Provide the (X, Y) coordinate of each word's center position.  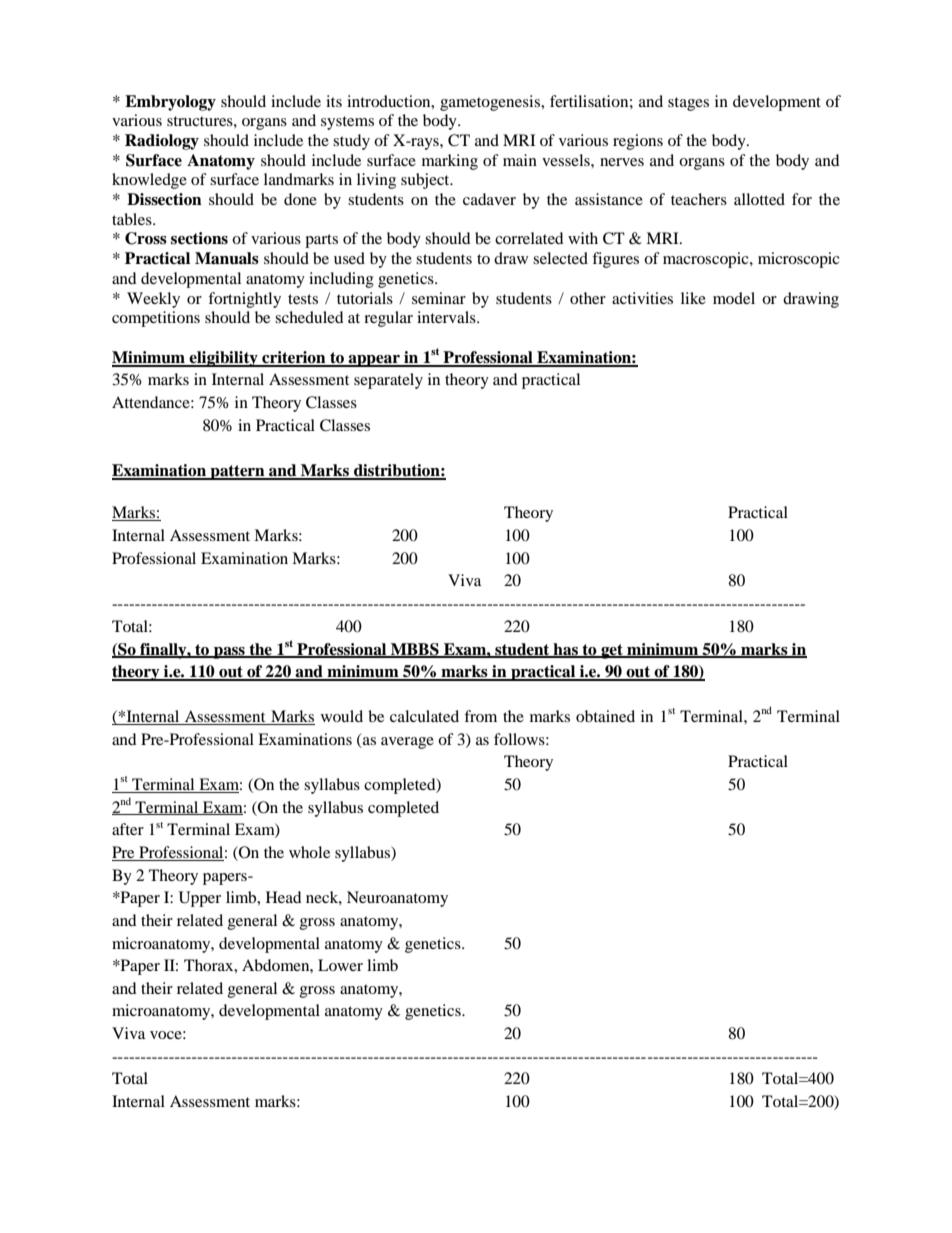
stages (688, 104)
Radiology (162, 142)
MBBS (415, 650)
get (612, 651)
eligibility (224, 359)
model (734, 298)
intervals (447, 317)
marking (450, 162)
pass (229, 653)
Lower (340, 965)
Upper (200, 899)
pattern (237, 472)
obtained (605, 716)
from (480, 716)
